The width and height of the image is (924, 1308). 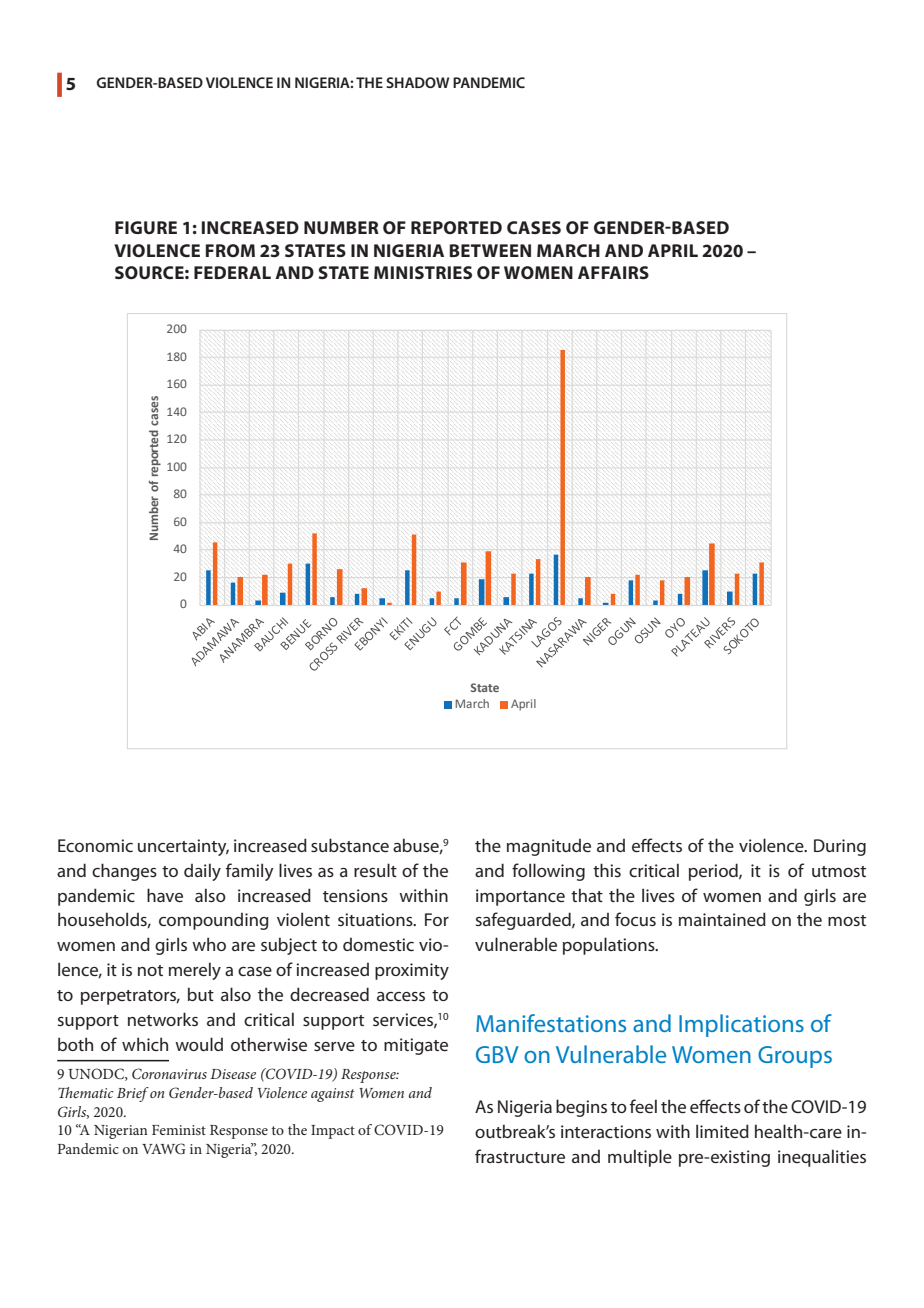 What do you see at coordinates (179, 1130) in the image?
I see `Feminist` at bounding box center [179, 1130].
